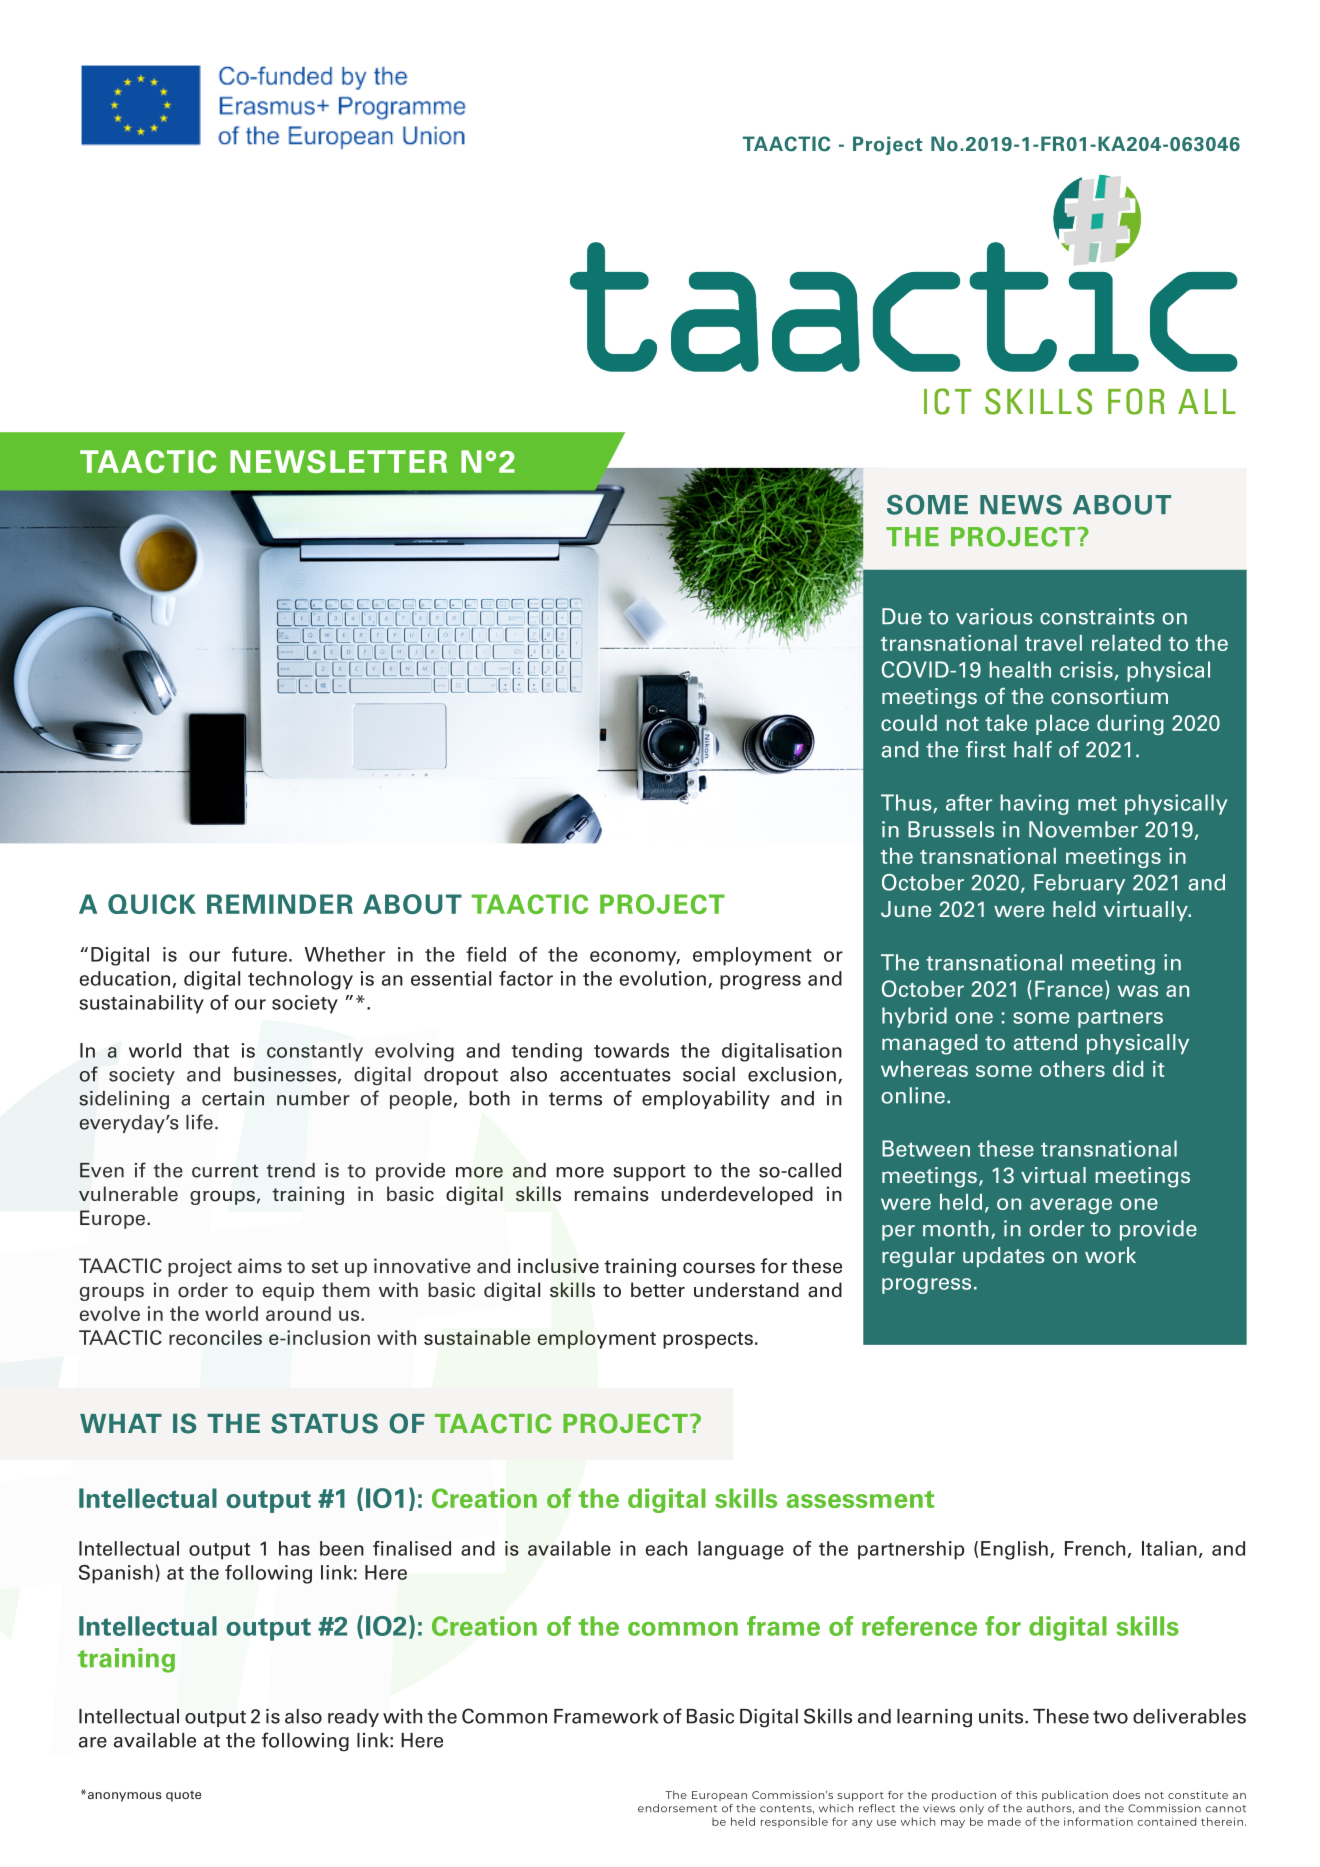  I want to click on remains, so click(611, 1194).
